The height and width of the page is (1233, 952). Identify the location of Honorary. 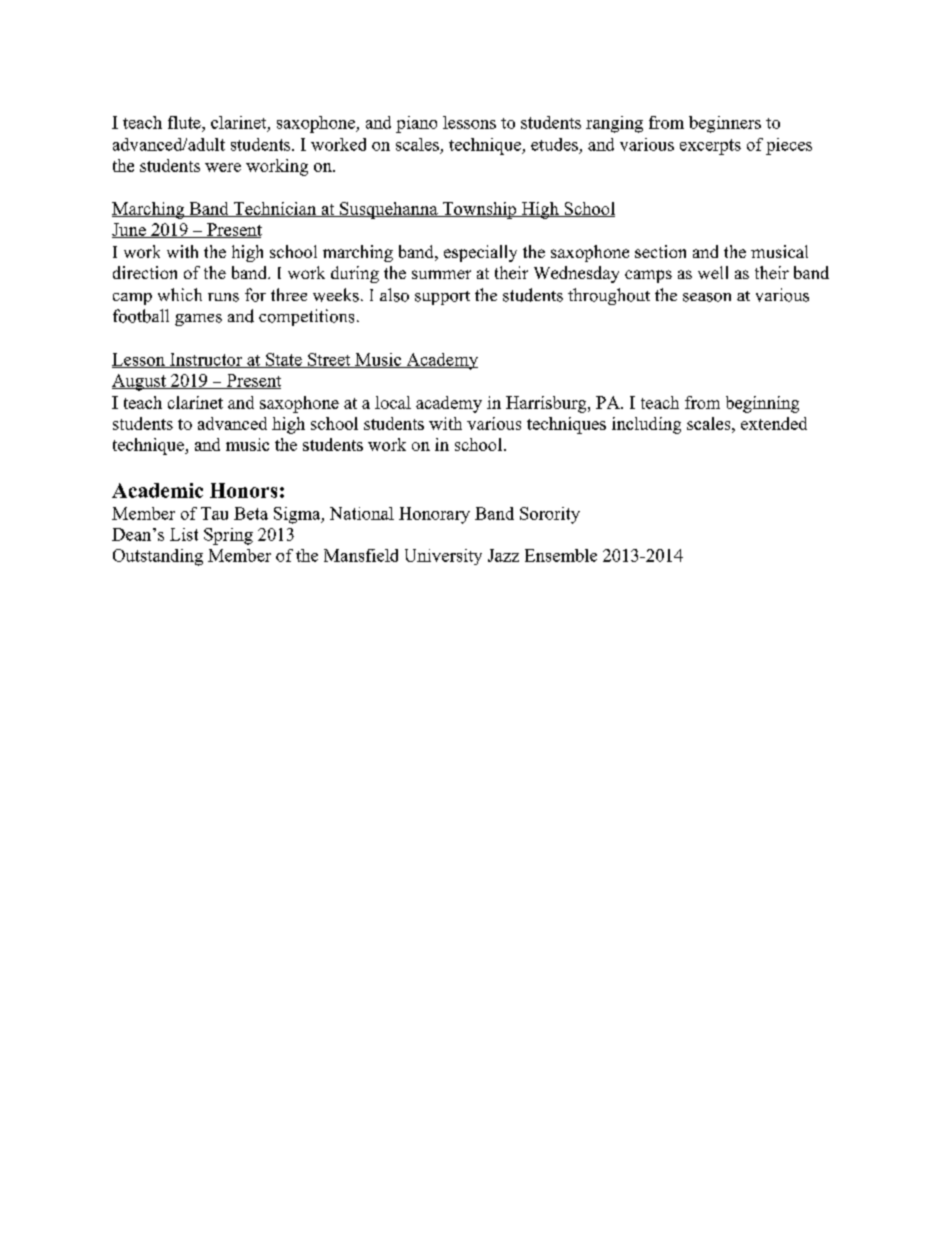
(434, 515).
